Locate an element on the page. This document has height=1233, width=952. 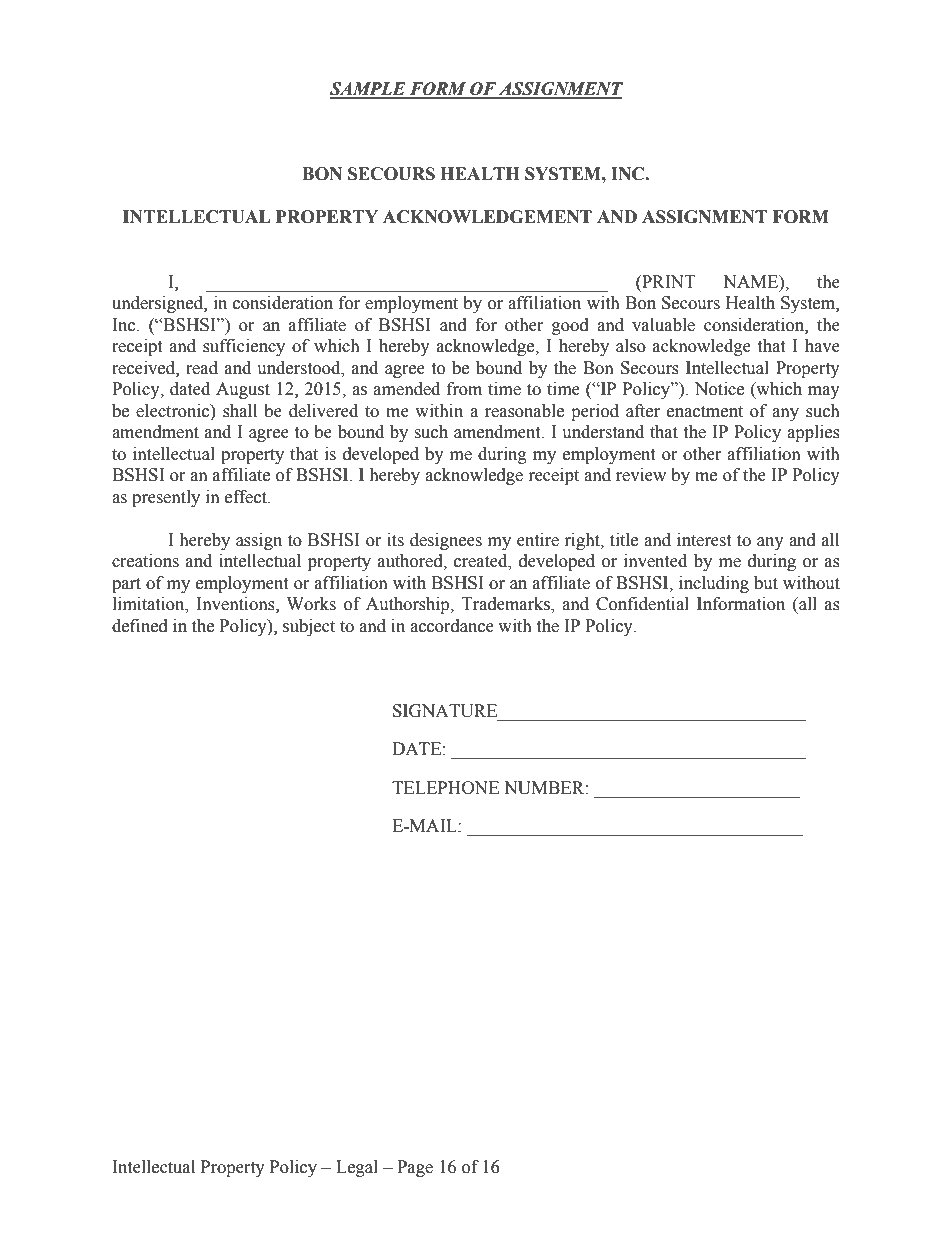
applies is located at coordinates (813, 433).
